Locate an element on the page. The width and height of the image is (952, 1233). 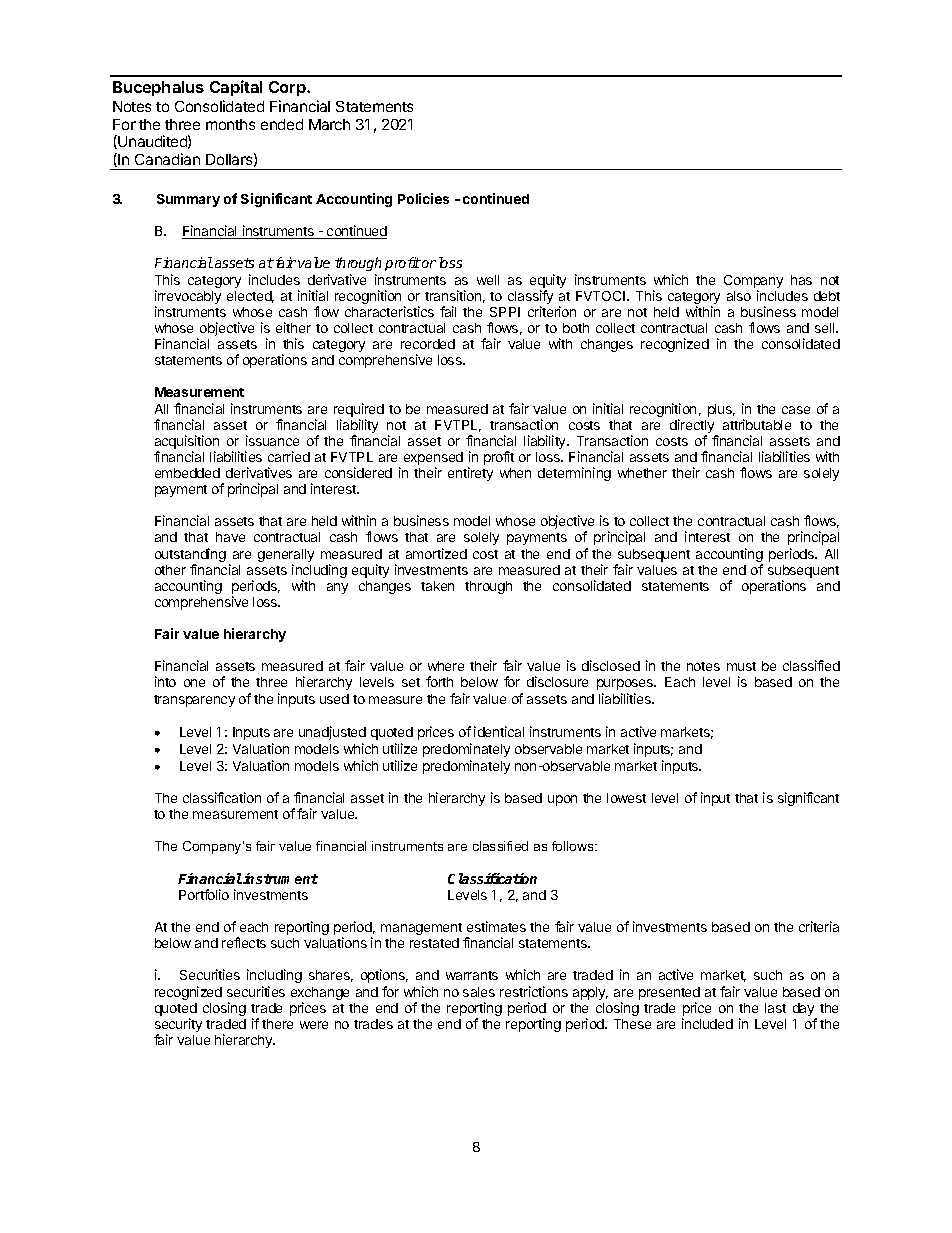
must is located at coordinates (741, 666).
